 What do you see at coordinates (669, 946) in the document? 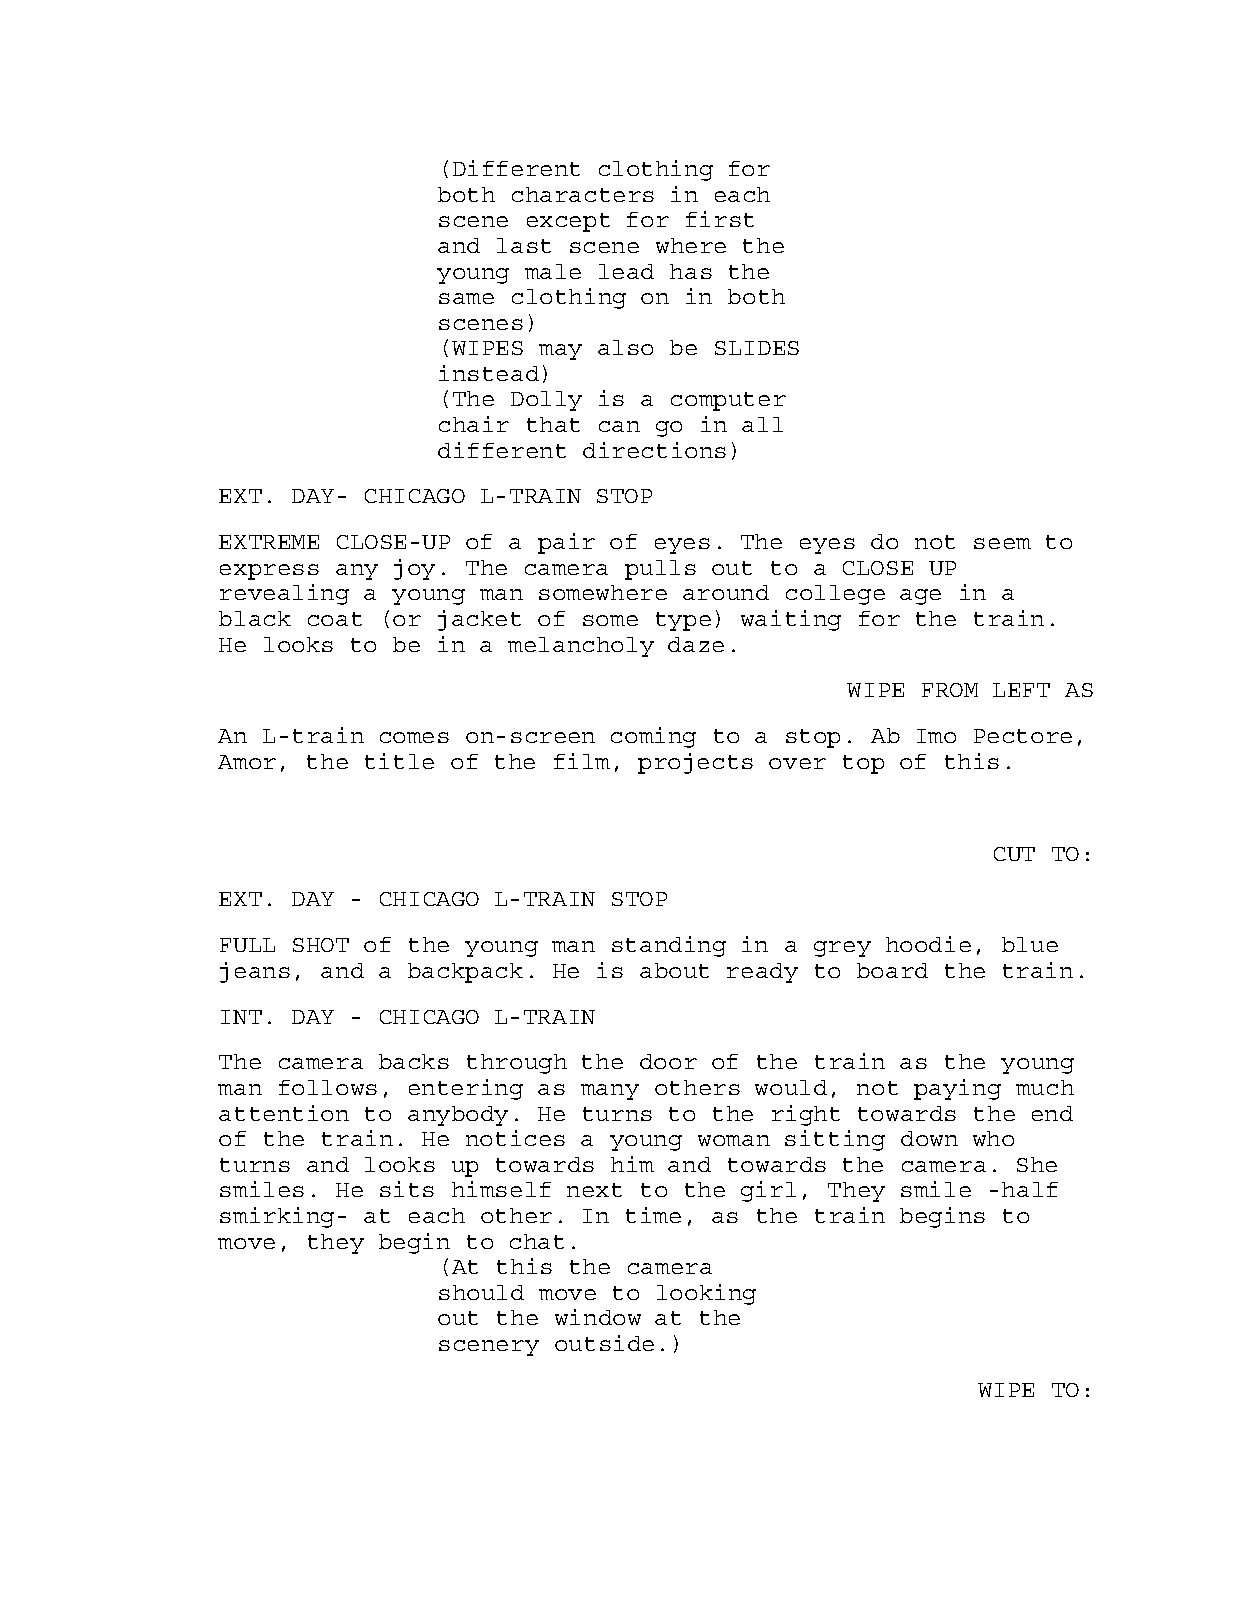
I see `standing` at bounding box center [669, 946].
